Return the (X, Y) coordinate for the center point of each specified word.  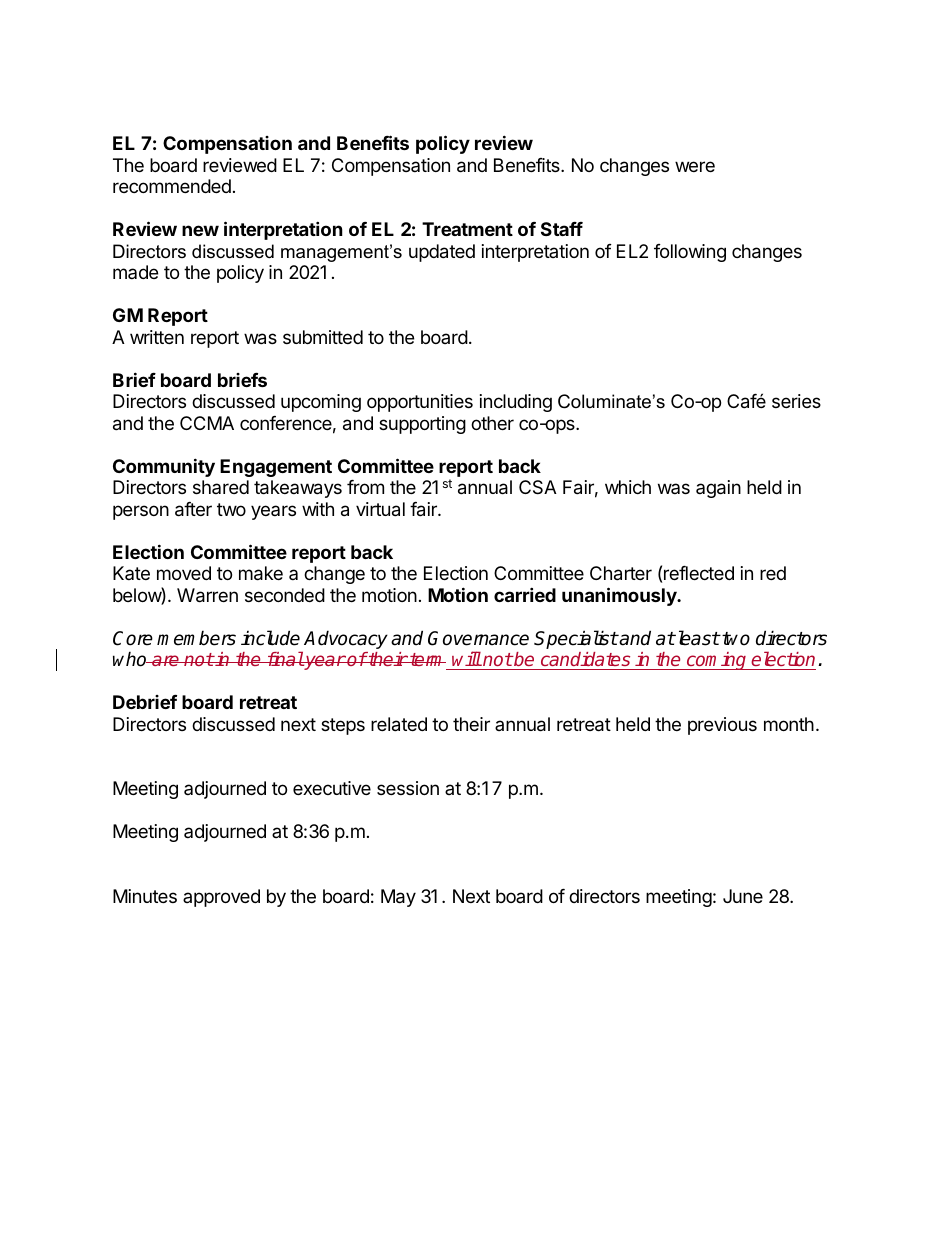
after (193, 509)
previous (722, 726)
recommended (172, 186)
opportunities (420, 403)
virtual (380, 509)
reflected (699, 573)
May (398, 898)
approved (221, 898)
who (131, 659)
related (399, 724)
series (796, 401)
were (695, 166)
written (157, 337)
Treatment (467, 229)
